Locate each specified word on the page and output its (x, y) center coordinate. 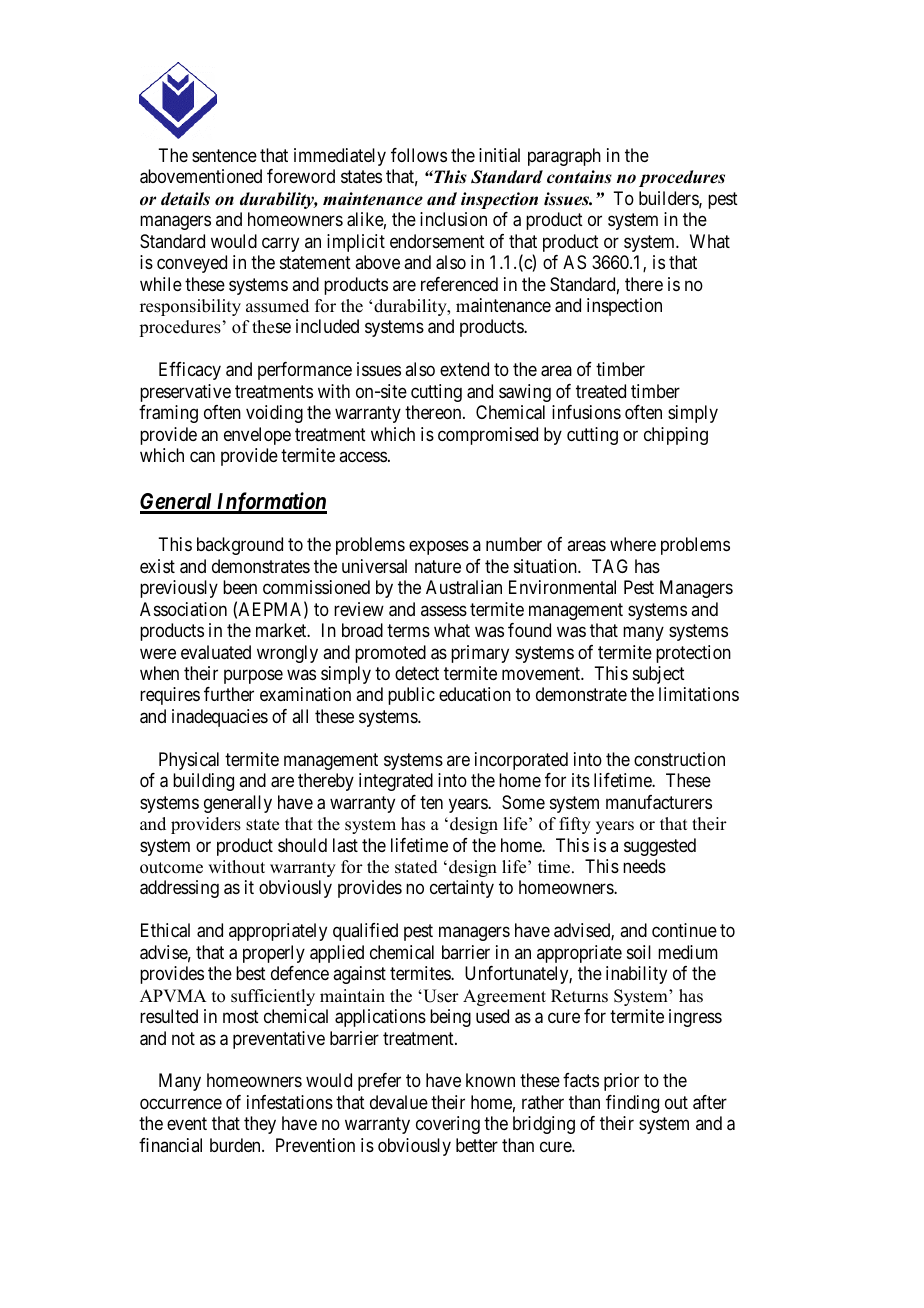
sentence (224, 155)
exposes (439, 548)
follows (419, 155)
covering (448, 1125)
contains (579, 177)
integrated (396, 782)
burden (236, 1145)
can (202, 457)
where (633, 544)
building (203, 782)
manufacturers (659, 802)
